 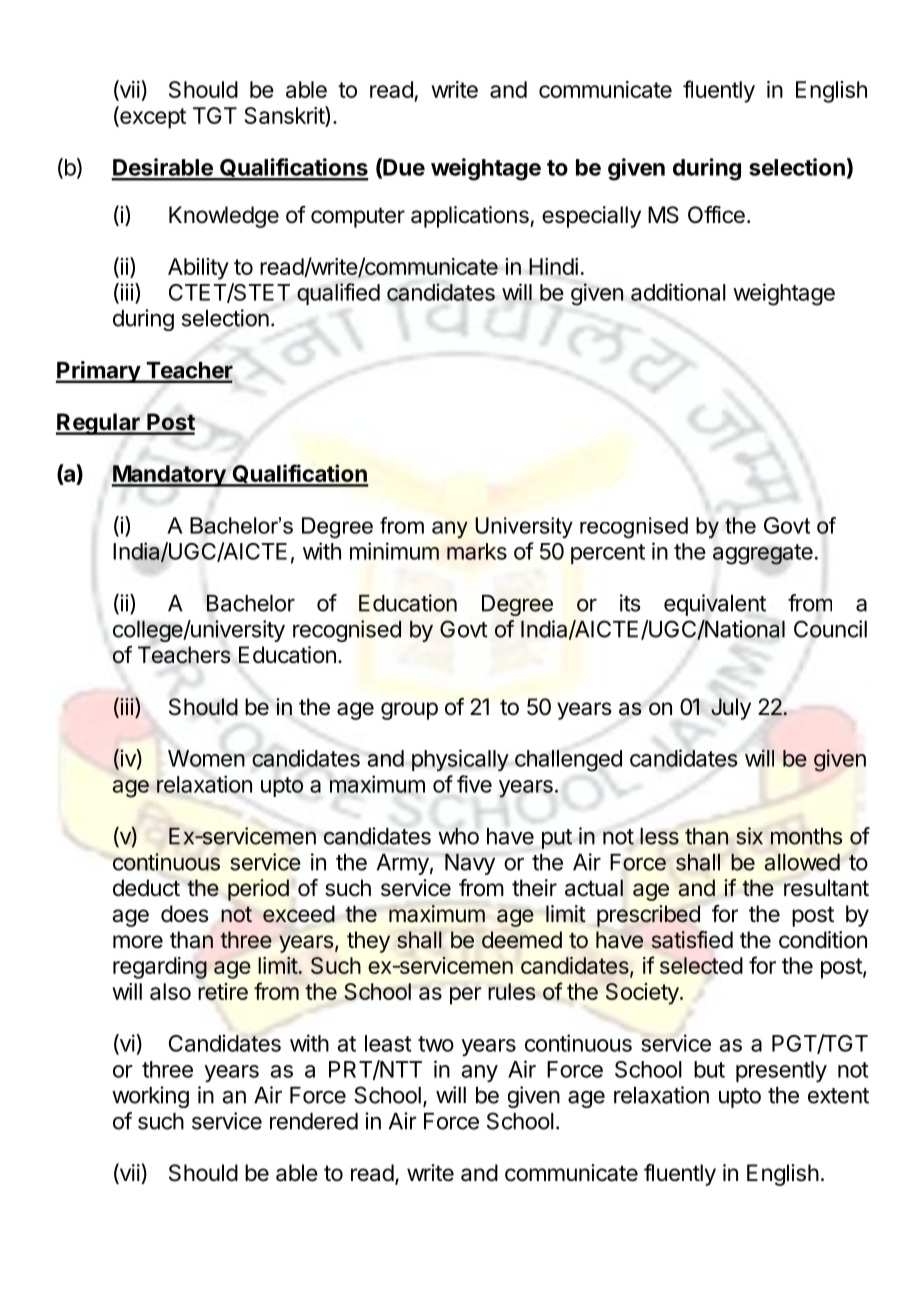 I want to click on Navy, so click(x=470, y=864).
